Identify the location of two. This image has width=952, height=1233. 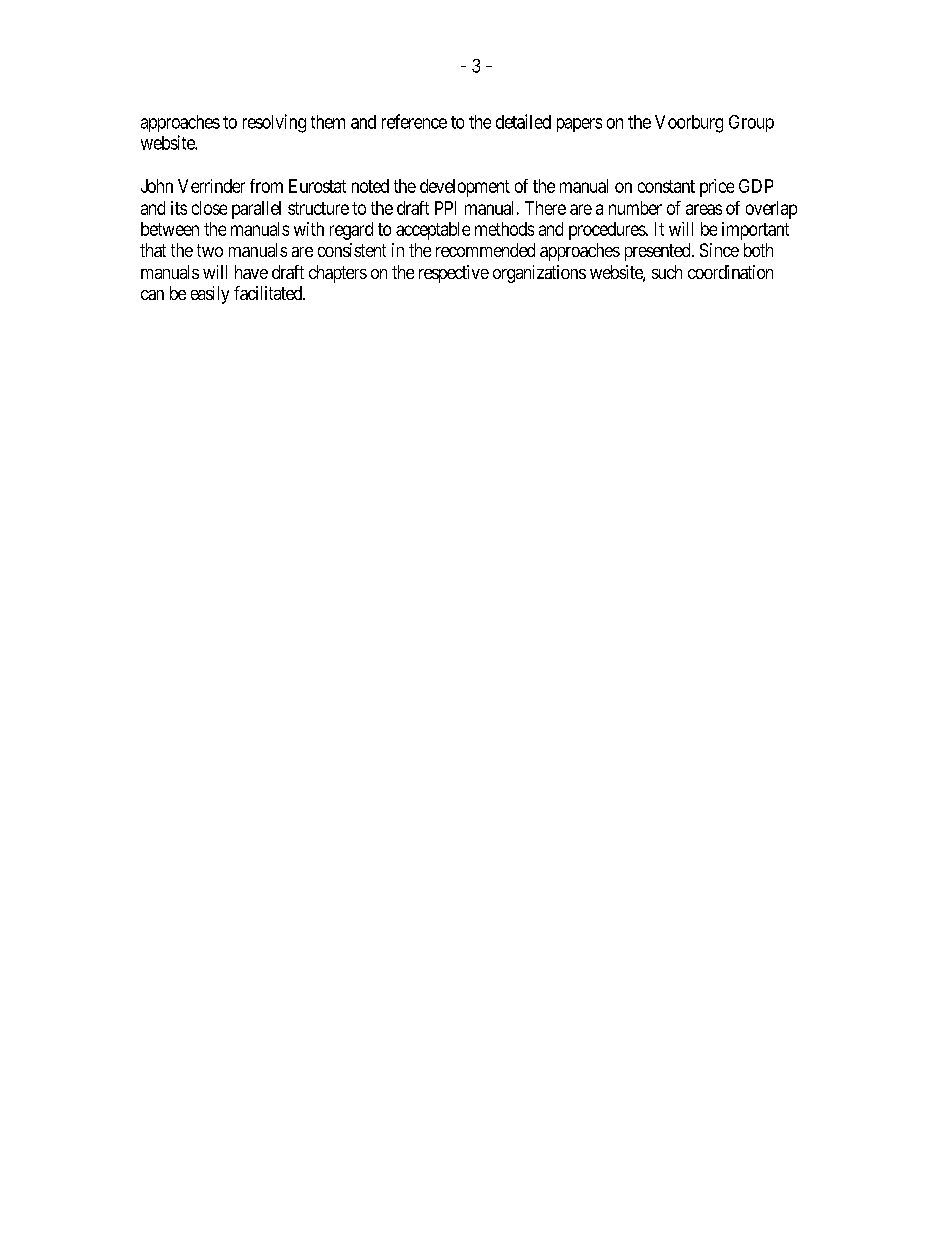
(210, 250).
